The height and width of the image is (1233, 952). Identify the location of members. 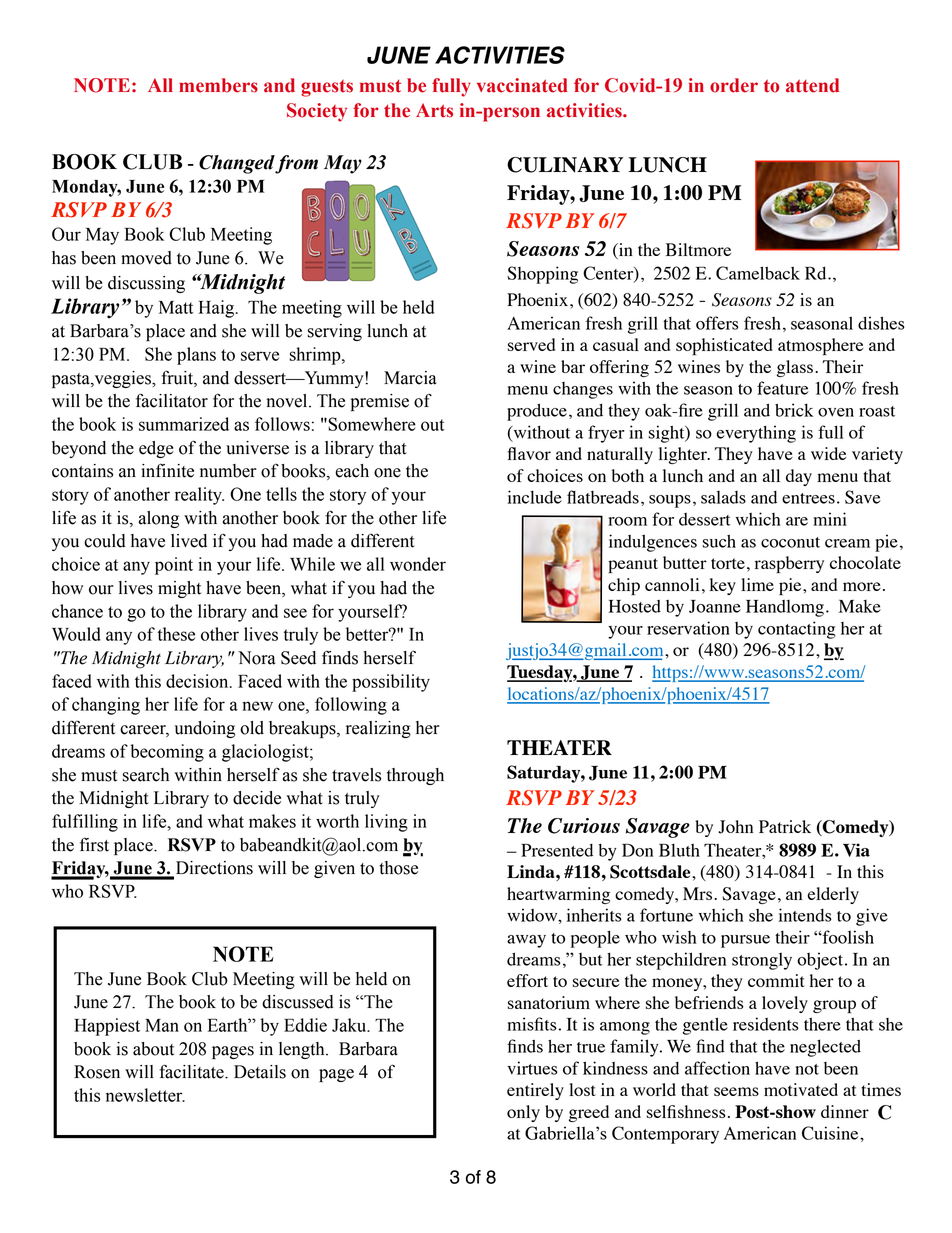
(218, 85).
